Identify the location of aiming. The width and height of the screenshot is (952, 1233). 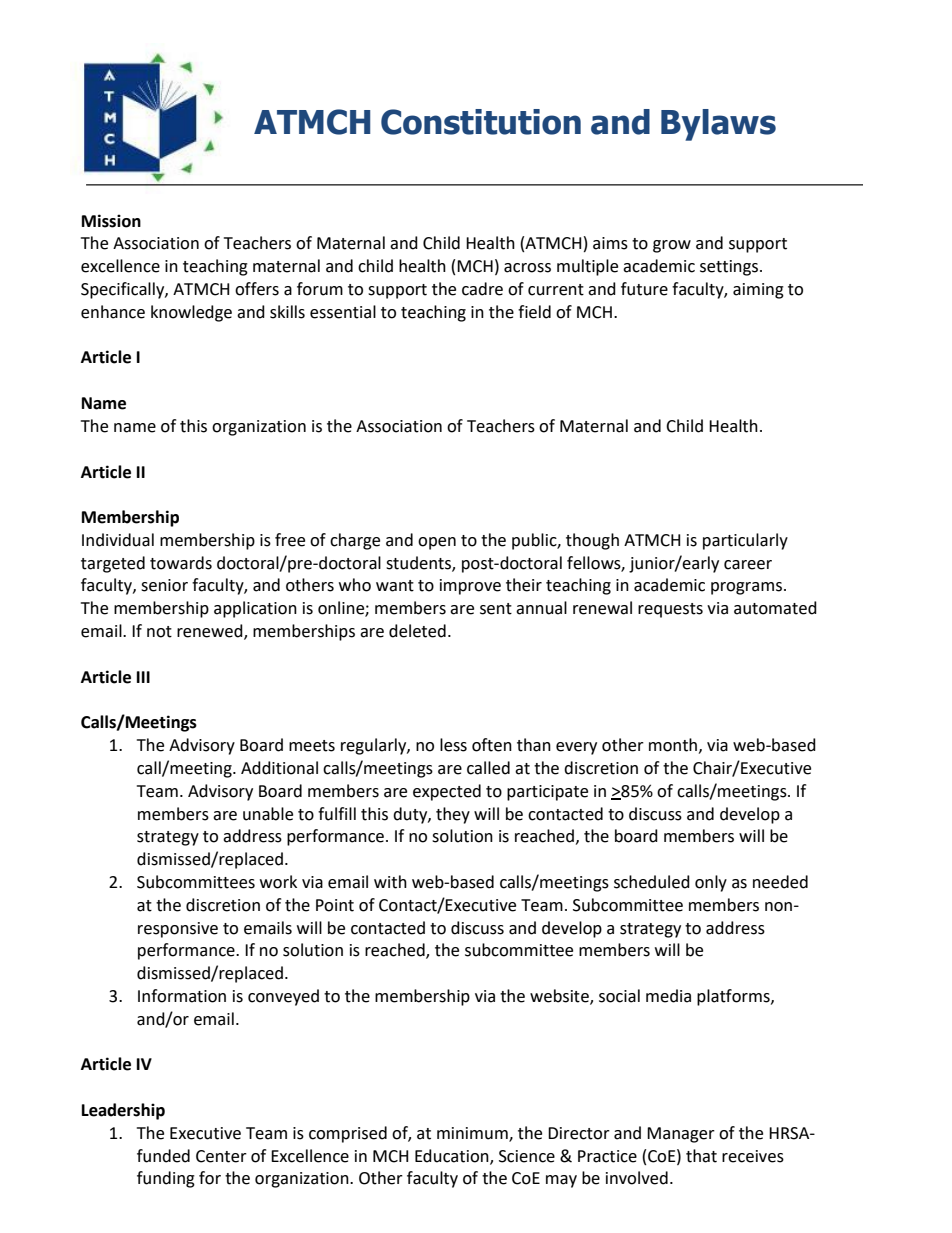
(758, 291).
